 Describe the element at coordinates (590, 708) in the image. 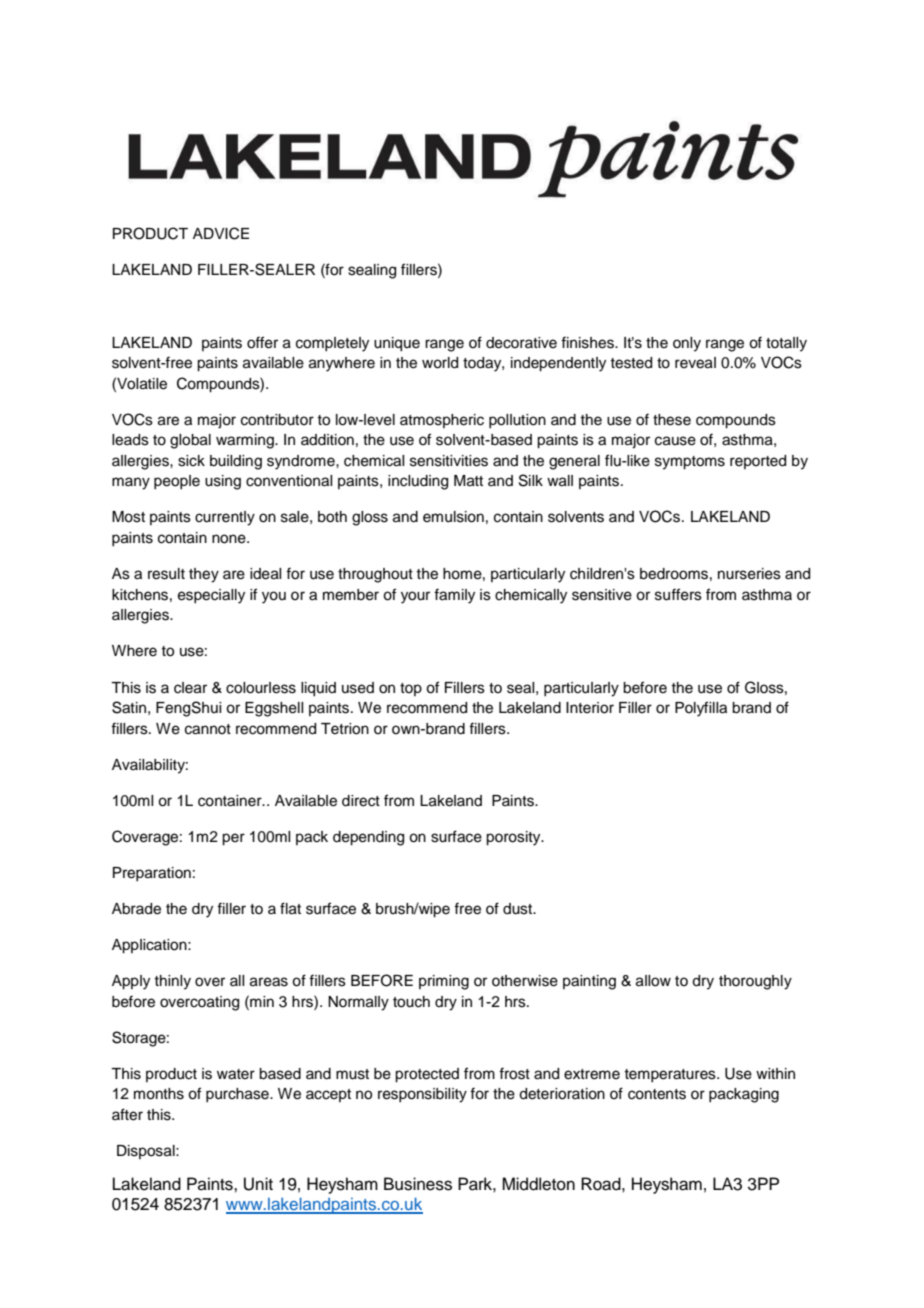

I see `Interior` at that location.
